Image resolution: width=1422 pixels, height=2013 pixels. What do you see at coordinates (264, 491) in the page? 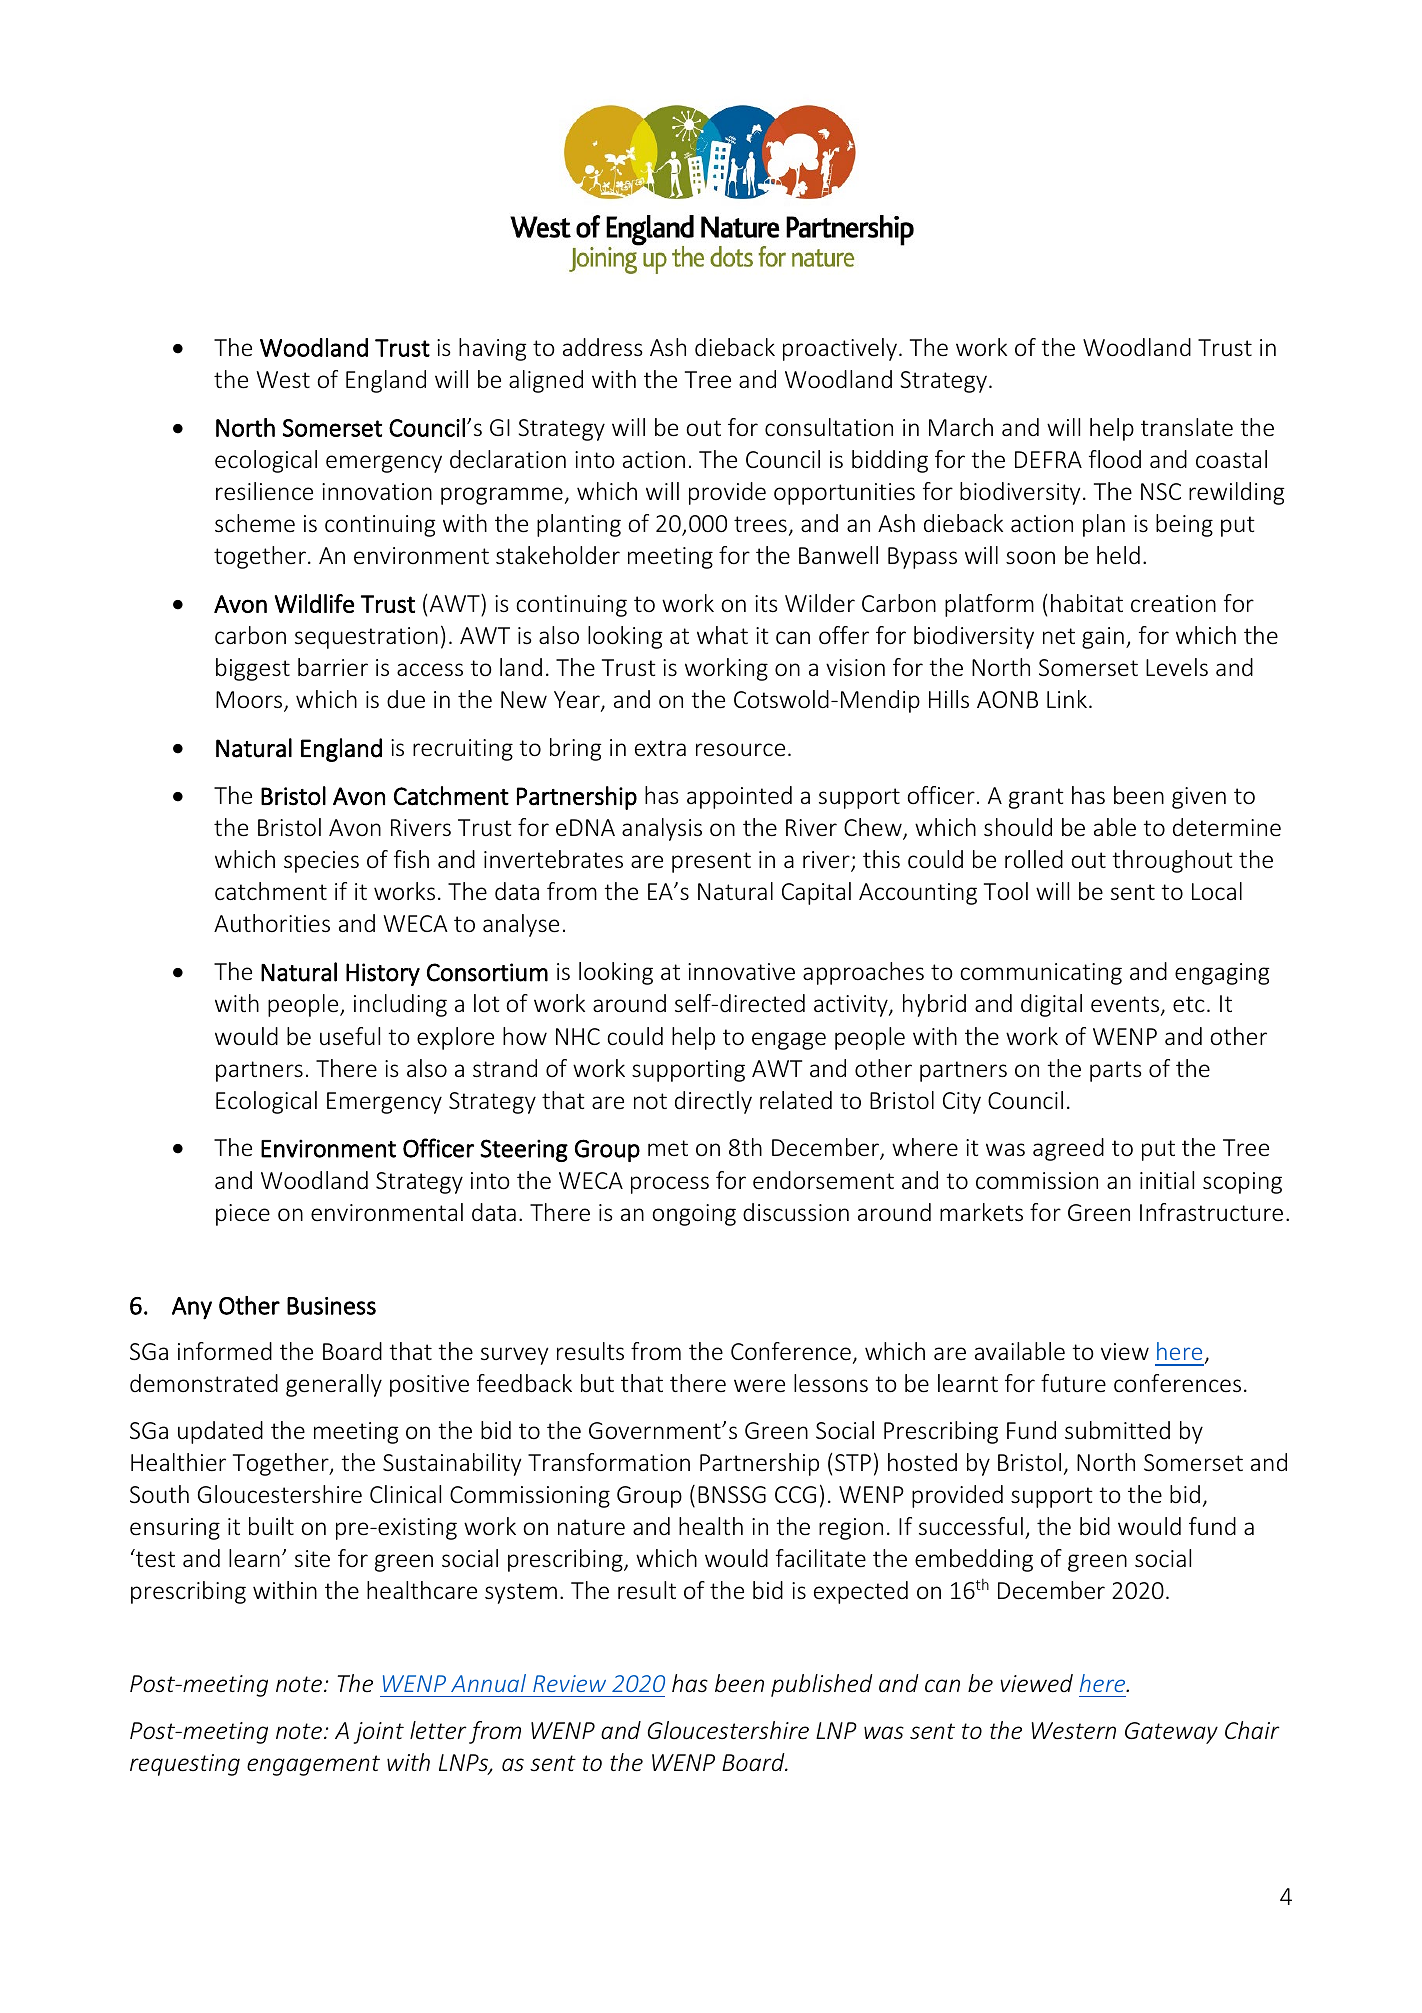
I see `resilience` at bounding box center [264, 491].
